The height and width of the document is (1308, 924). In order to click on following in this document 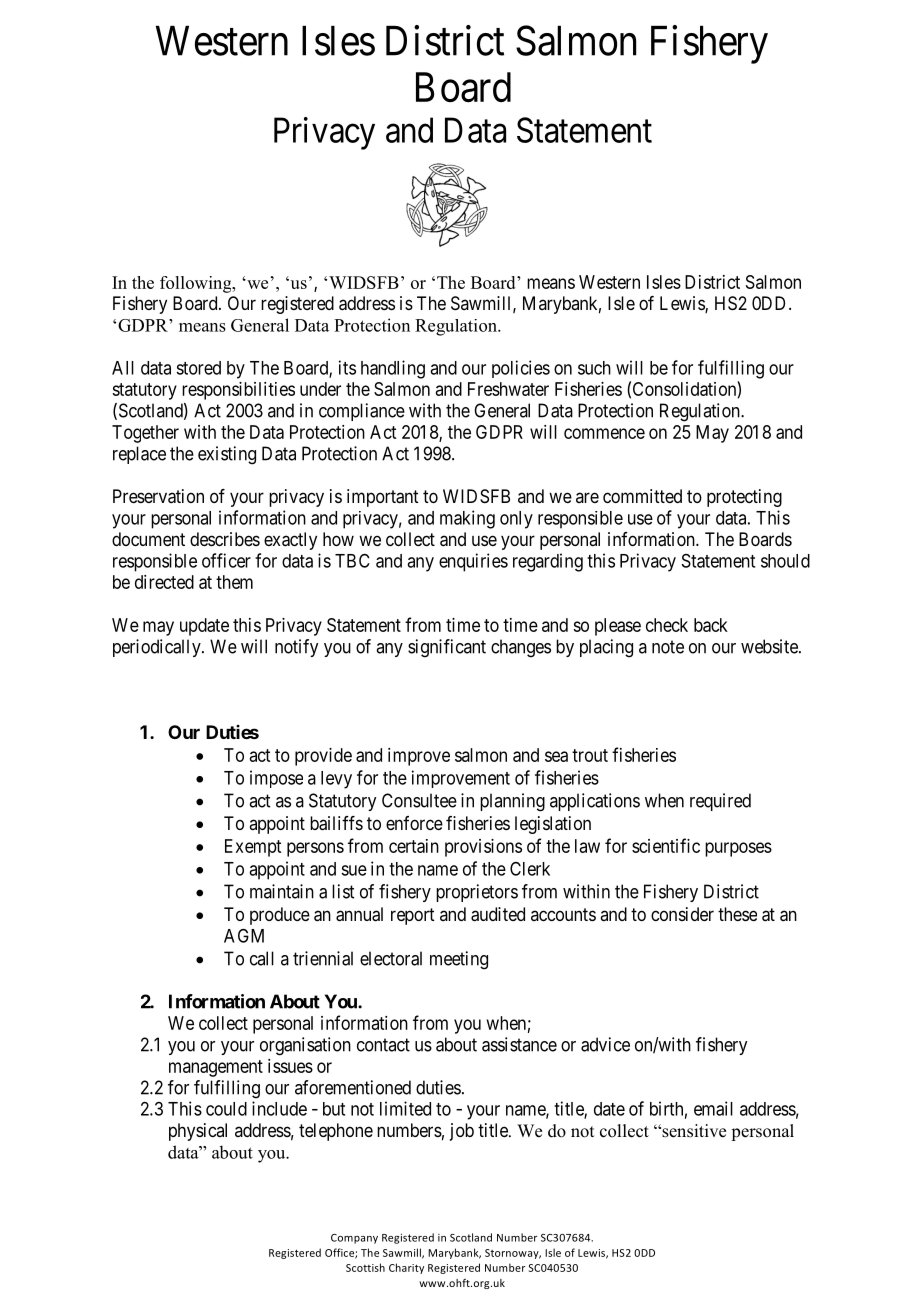, I will do `click(197, 284)`.
